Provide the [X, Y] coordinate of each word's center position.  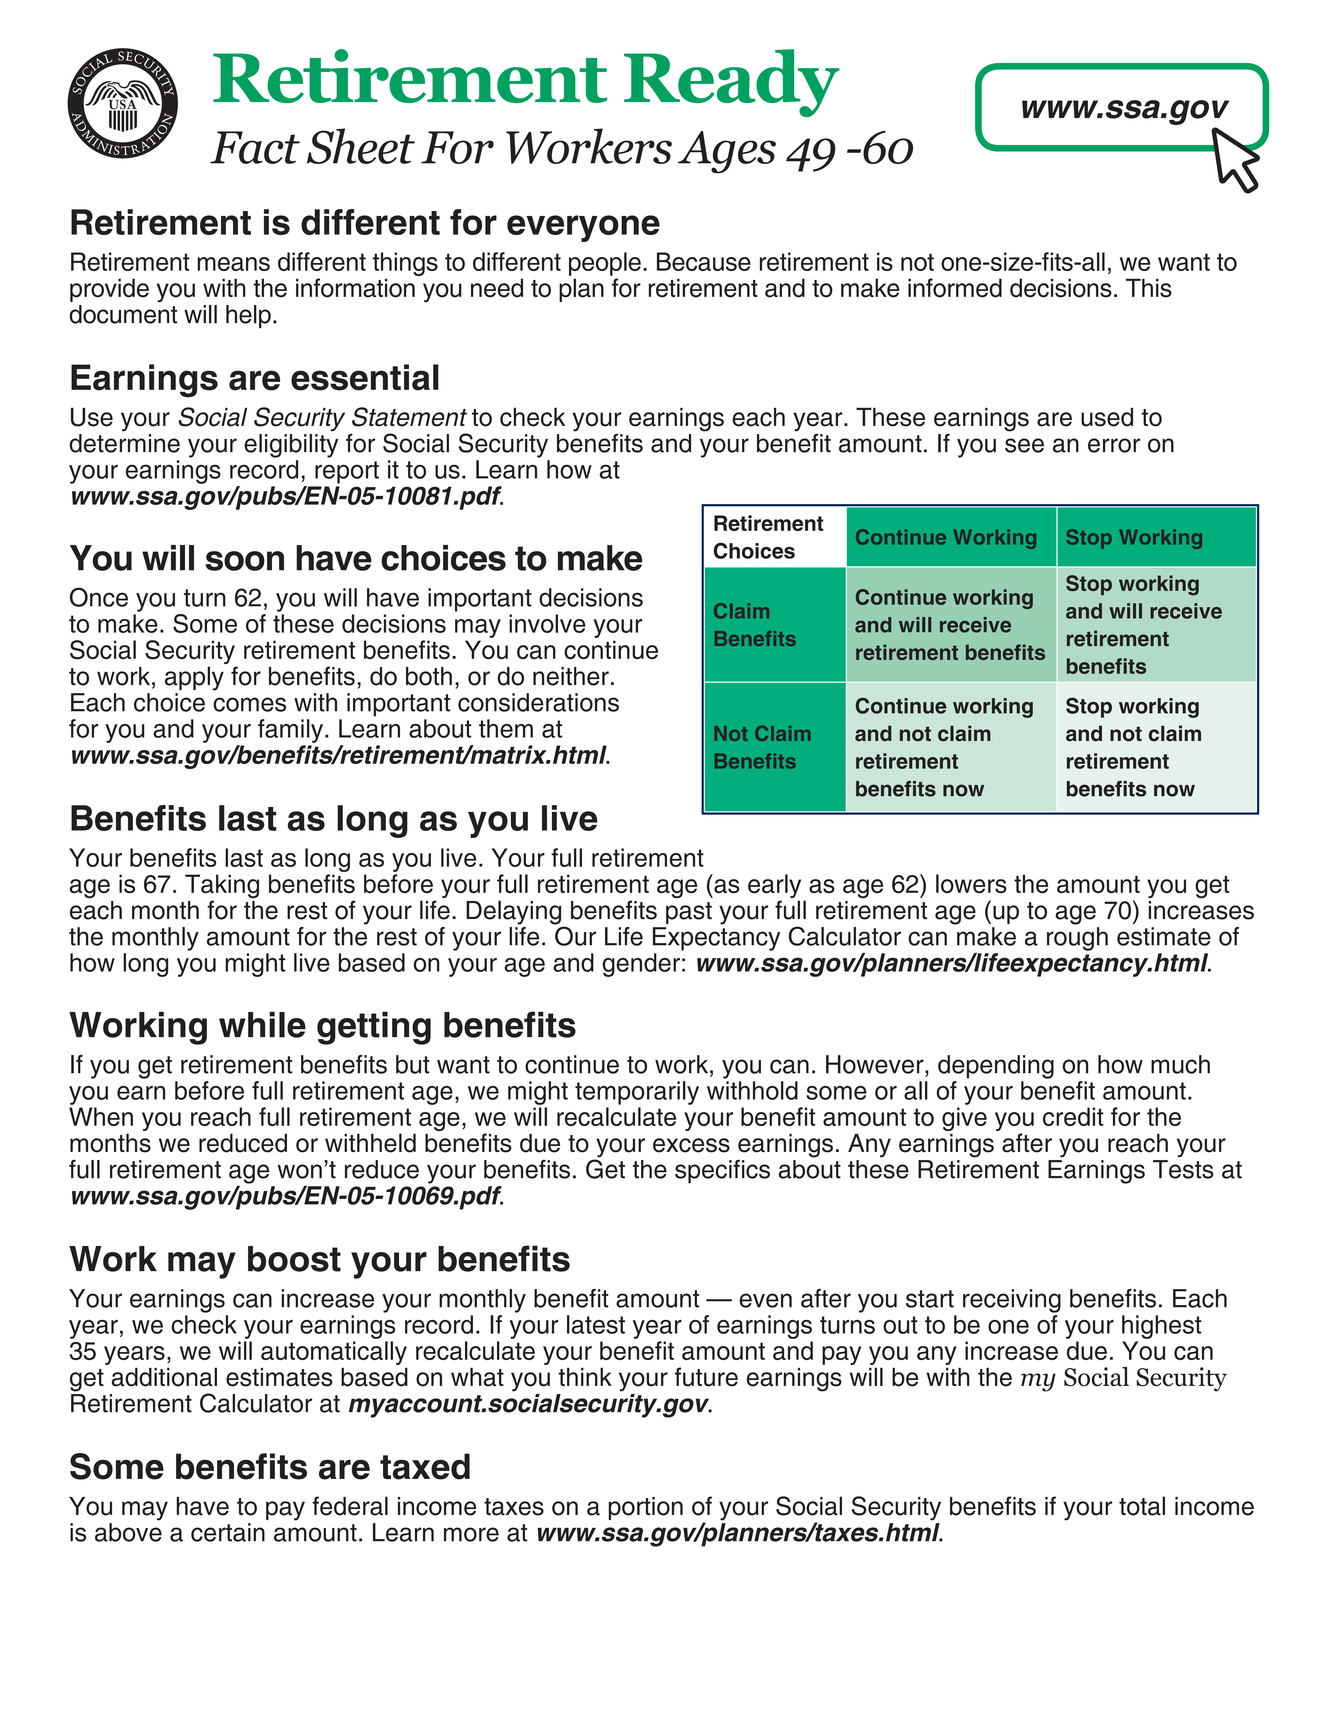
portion [646, 1508]
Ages [727, 152]
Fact [255, 147]
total [1142, 1506]
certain [228, 1532]
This [1149, 288]
